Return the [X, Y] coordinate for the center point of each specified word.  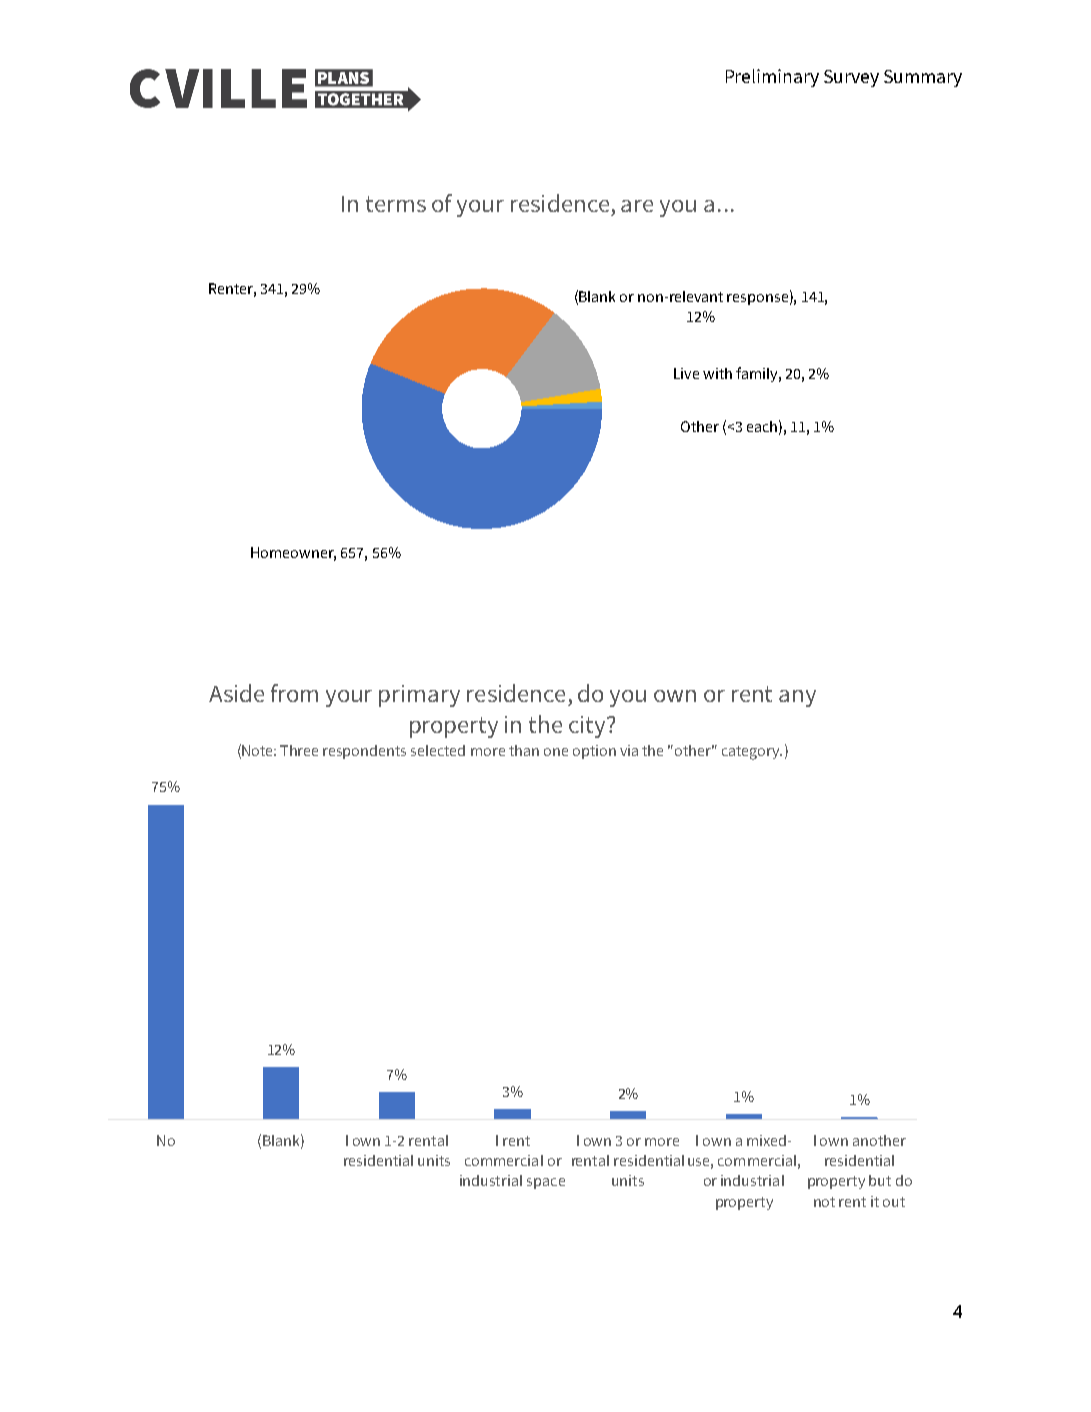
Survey [851, 78]
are [637, 206]
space [546, 1183]
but [880, 1180]
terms [396, 204]
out [894, 1202]
